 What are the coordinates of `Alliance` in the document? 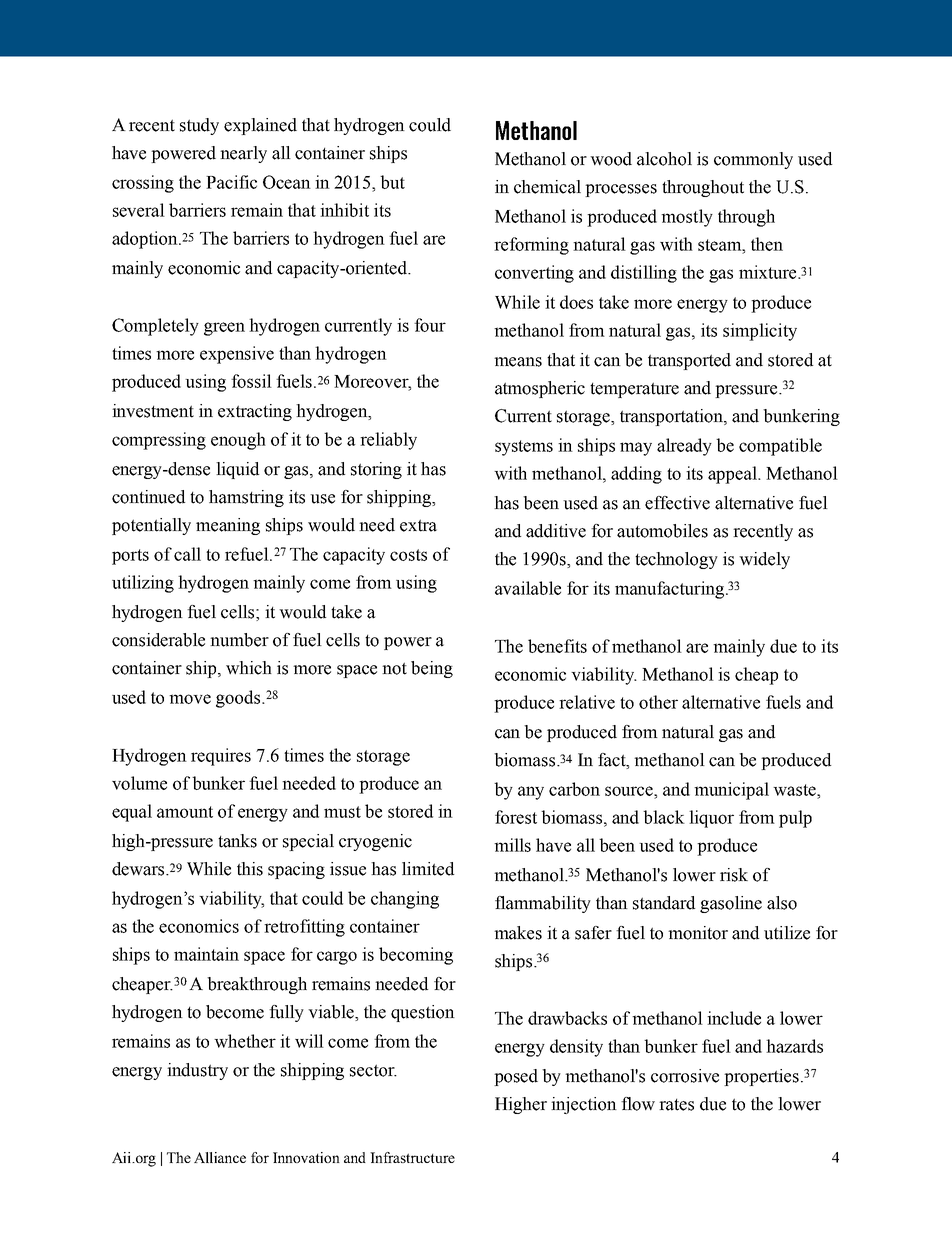 It's located at (220, 1157).
